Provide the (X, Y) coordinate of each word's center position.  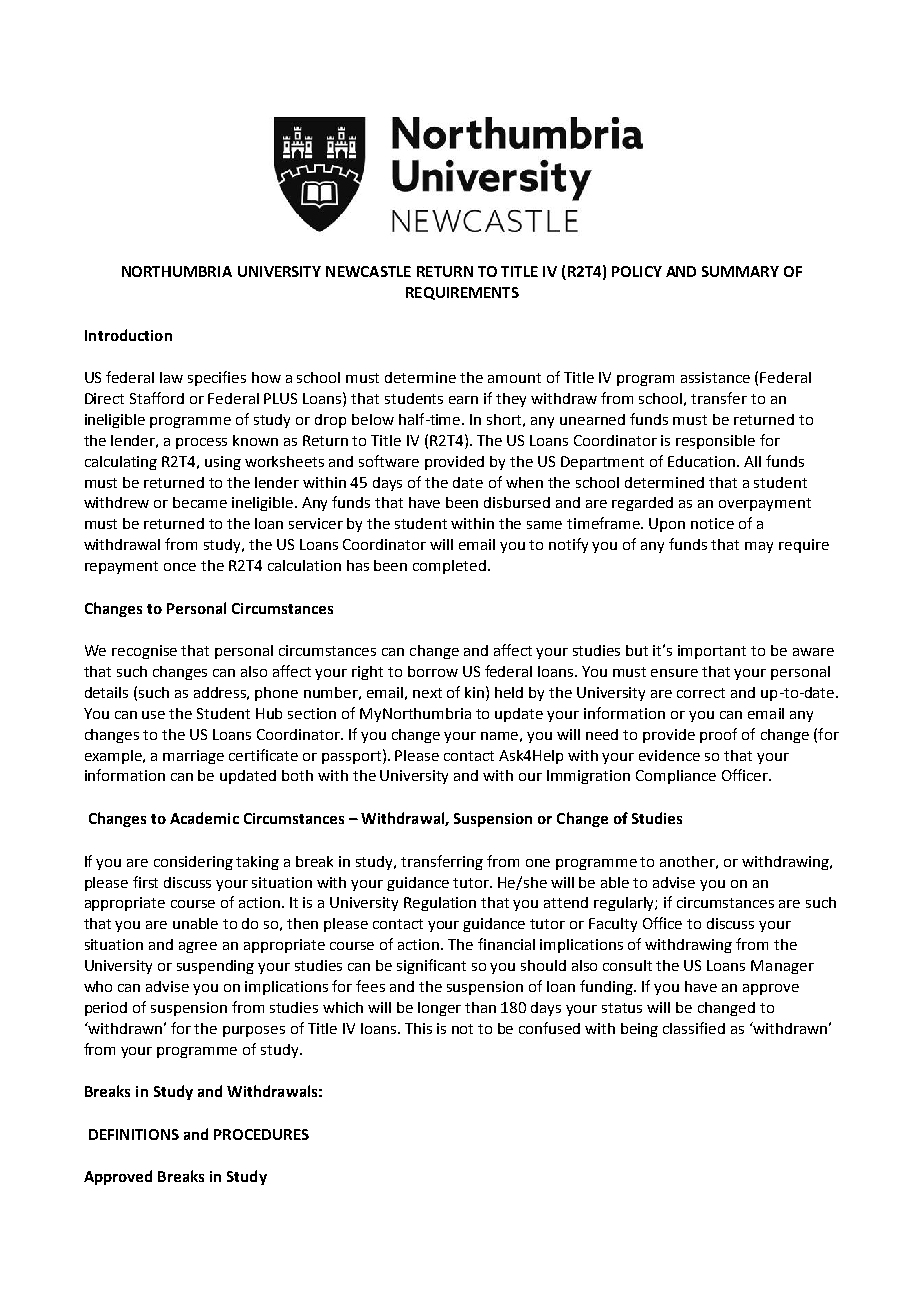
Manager (782, 967)
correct (701, 693)
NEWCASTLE (368, 271)
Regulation (440, 904)
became (200, 502)
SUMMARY (740, 271)
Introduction (128, 335)
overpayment (765, 504)
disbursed (517, 502)
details (106, 692)
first (145, 882)
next (427, 693)
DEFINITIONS (134, 1134)
